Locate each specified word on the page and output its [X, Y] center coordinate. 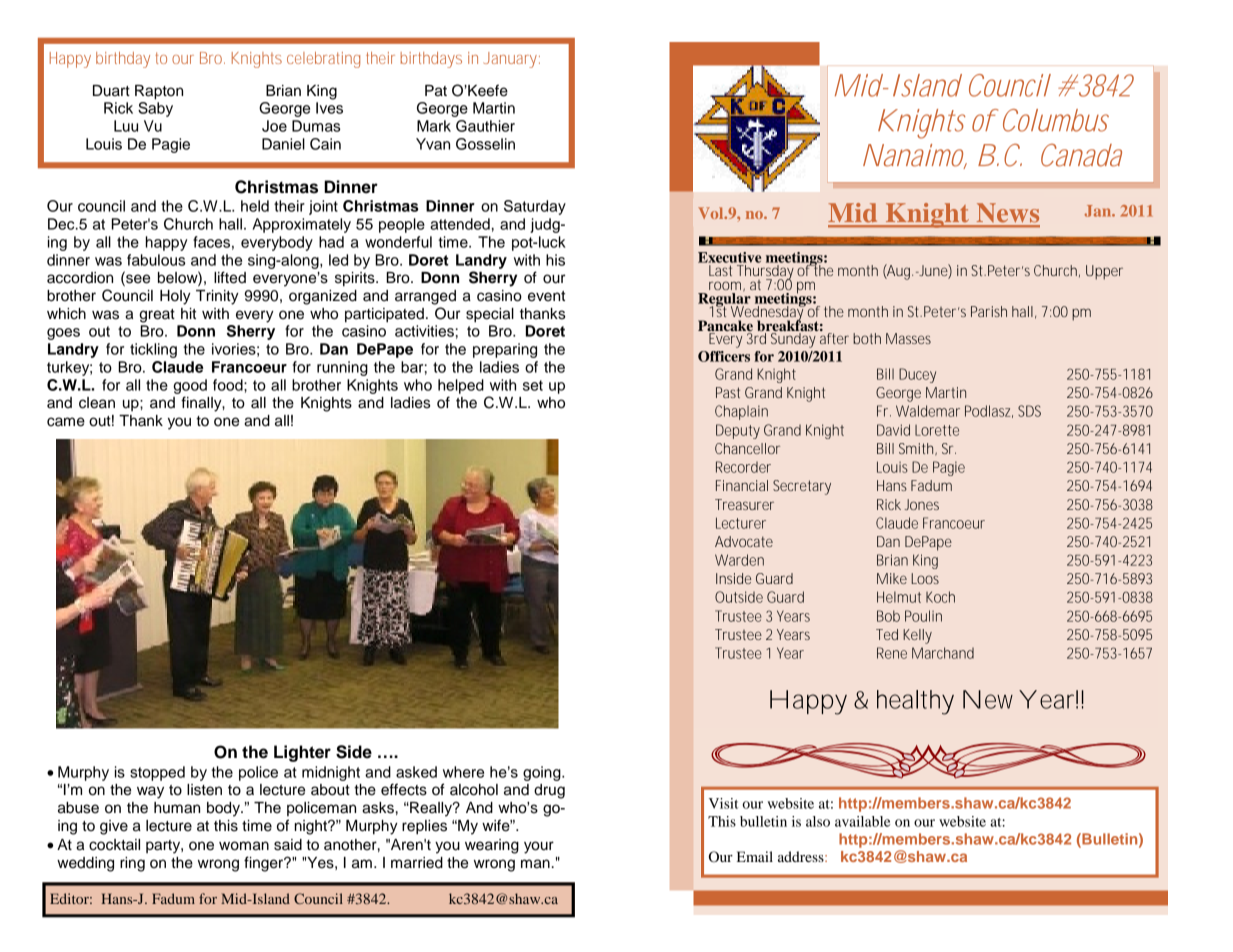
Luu [126, 126]
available [863, 821]
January [510, 60]
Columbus [1056, 120]
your [539, 847]
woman [244, 846]
